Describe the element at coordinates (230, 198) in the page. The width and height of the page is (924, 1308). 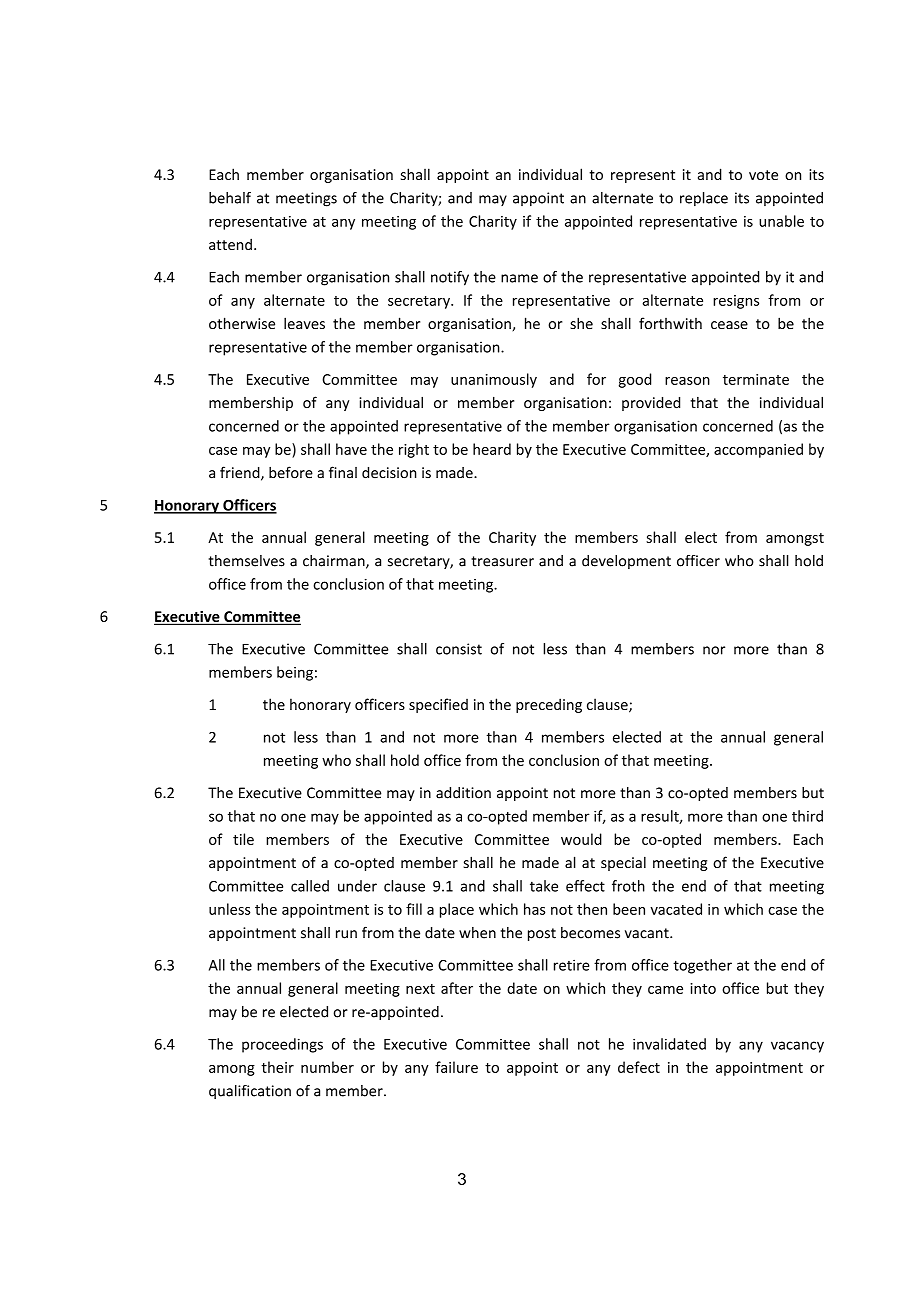
I see `behalf` at that location.
